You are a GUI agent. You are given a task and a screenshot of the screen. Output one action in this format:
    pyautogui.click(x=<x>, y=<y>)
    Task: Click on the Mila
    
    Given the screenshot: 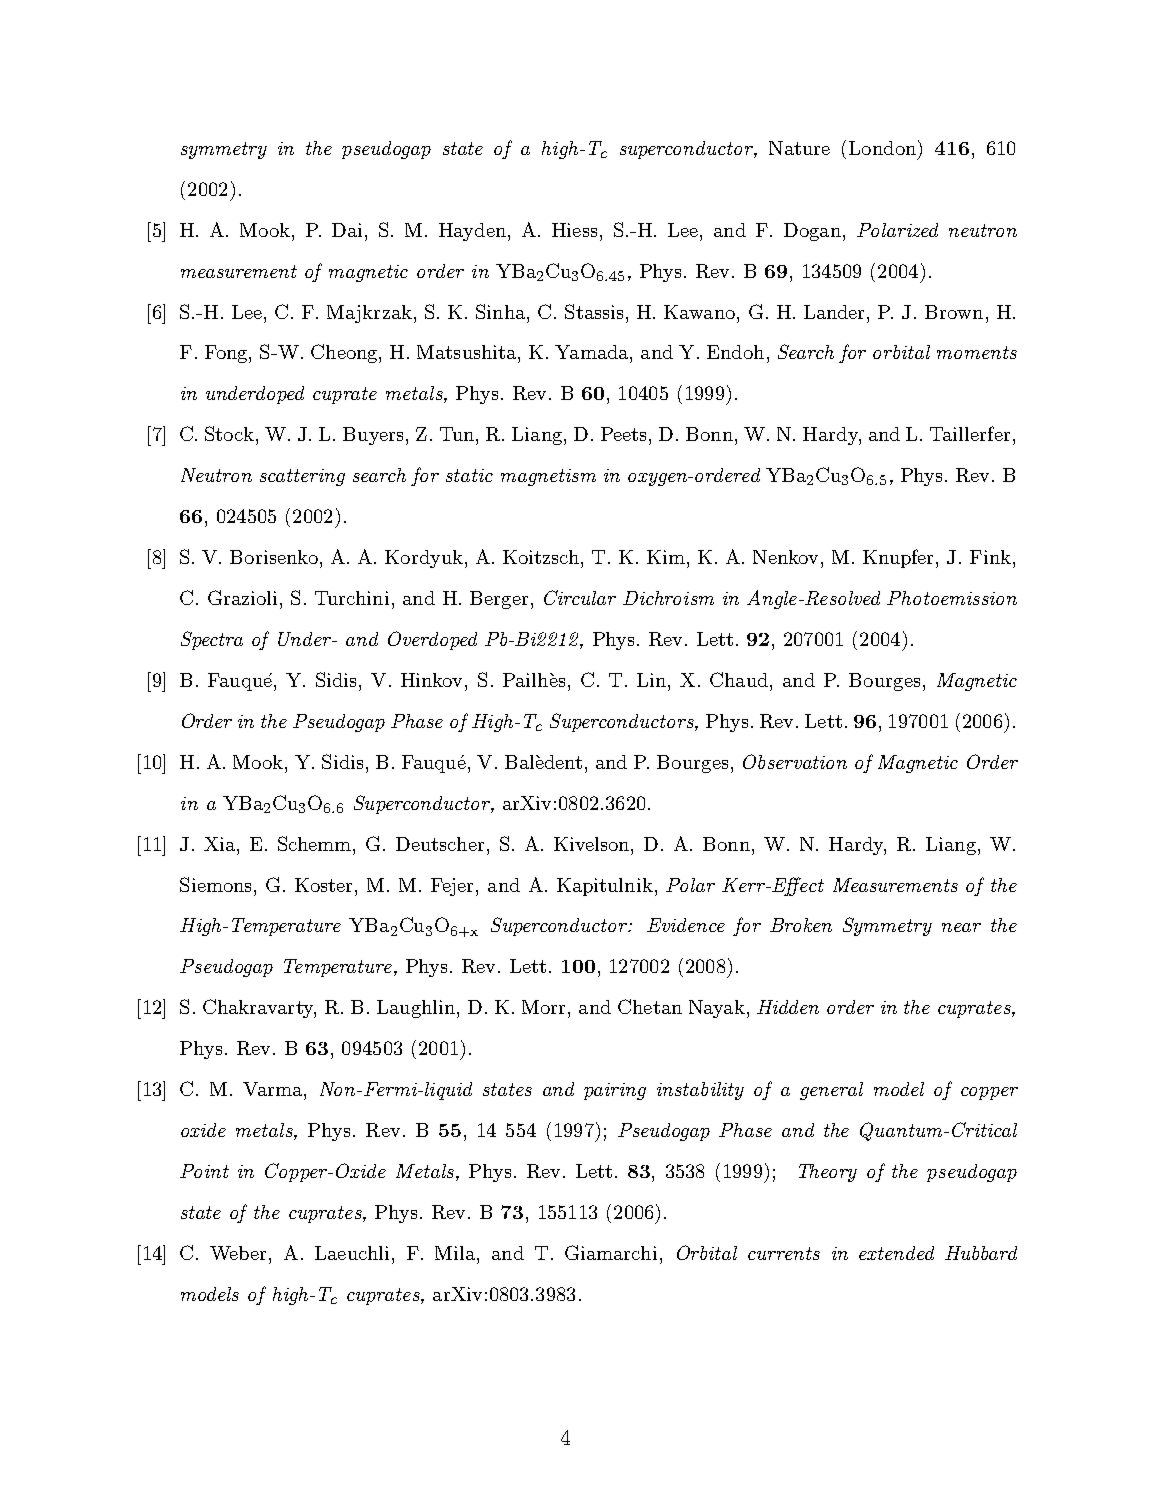 What is the action you would take?
    pyautogui.click(x=455, y=1253)
